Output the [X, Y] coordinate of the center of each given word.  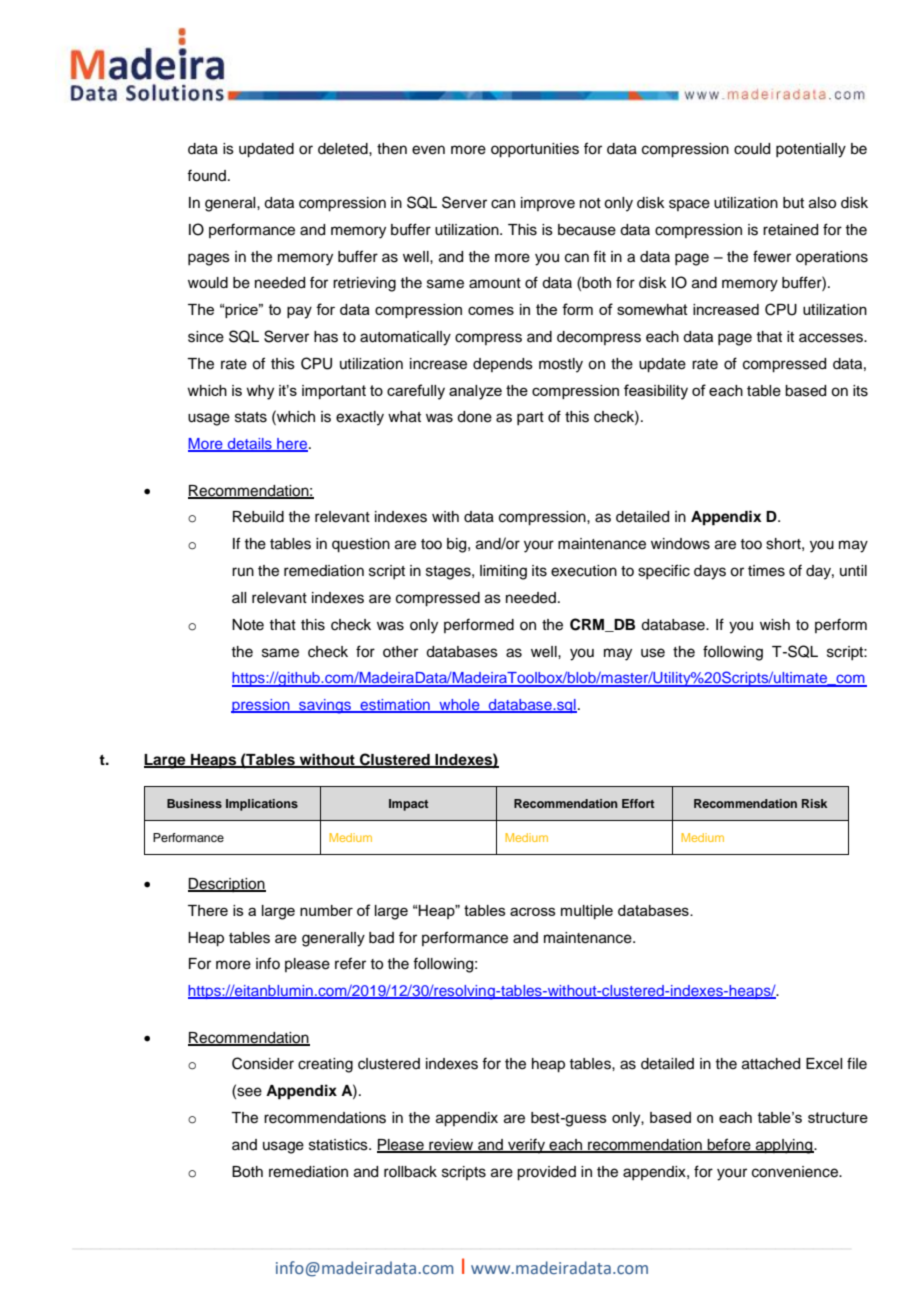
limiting [503, 572]
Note [248, 625]
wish [775, 625]
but [793, 203]
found [206, 175]
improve [548, 204]
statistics [339, 1145]
